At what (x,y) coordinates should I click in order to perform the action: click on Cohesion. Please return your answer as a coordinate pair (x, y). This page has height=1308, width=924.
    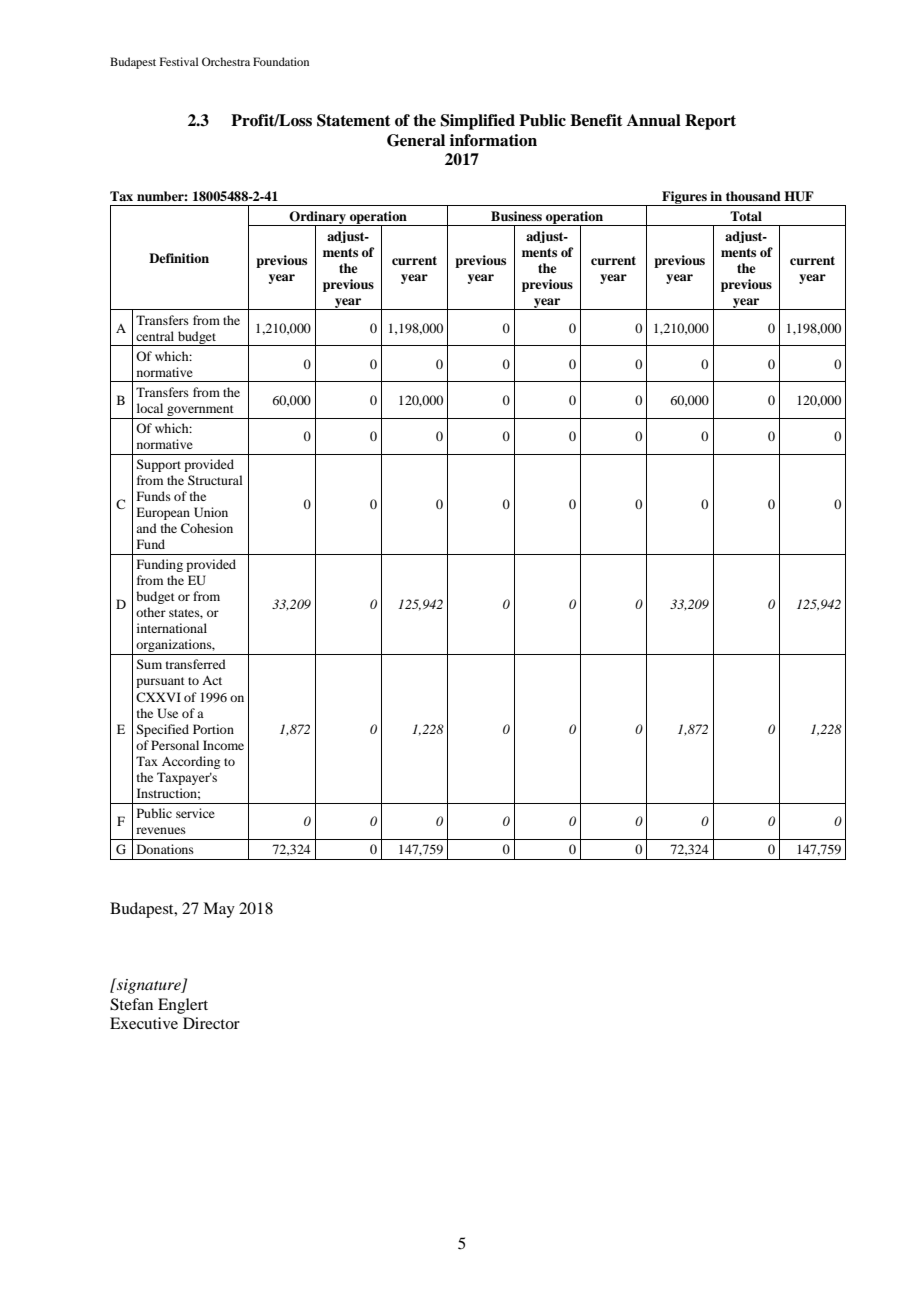
    Looking at the image, I should click on (207, 528).
